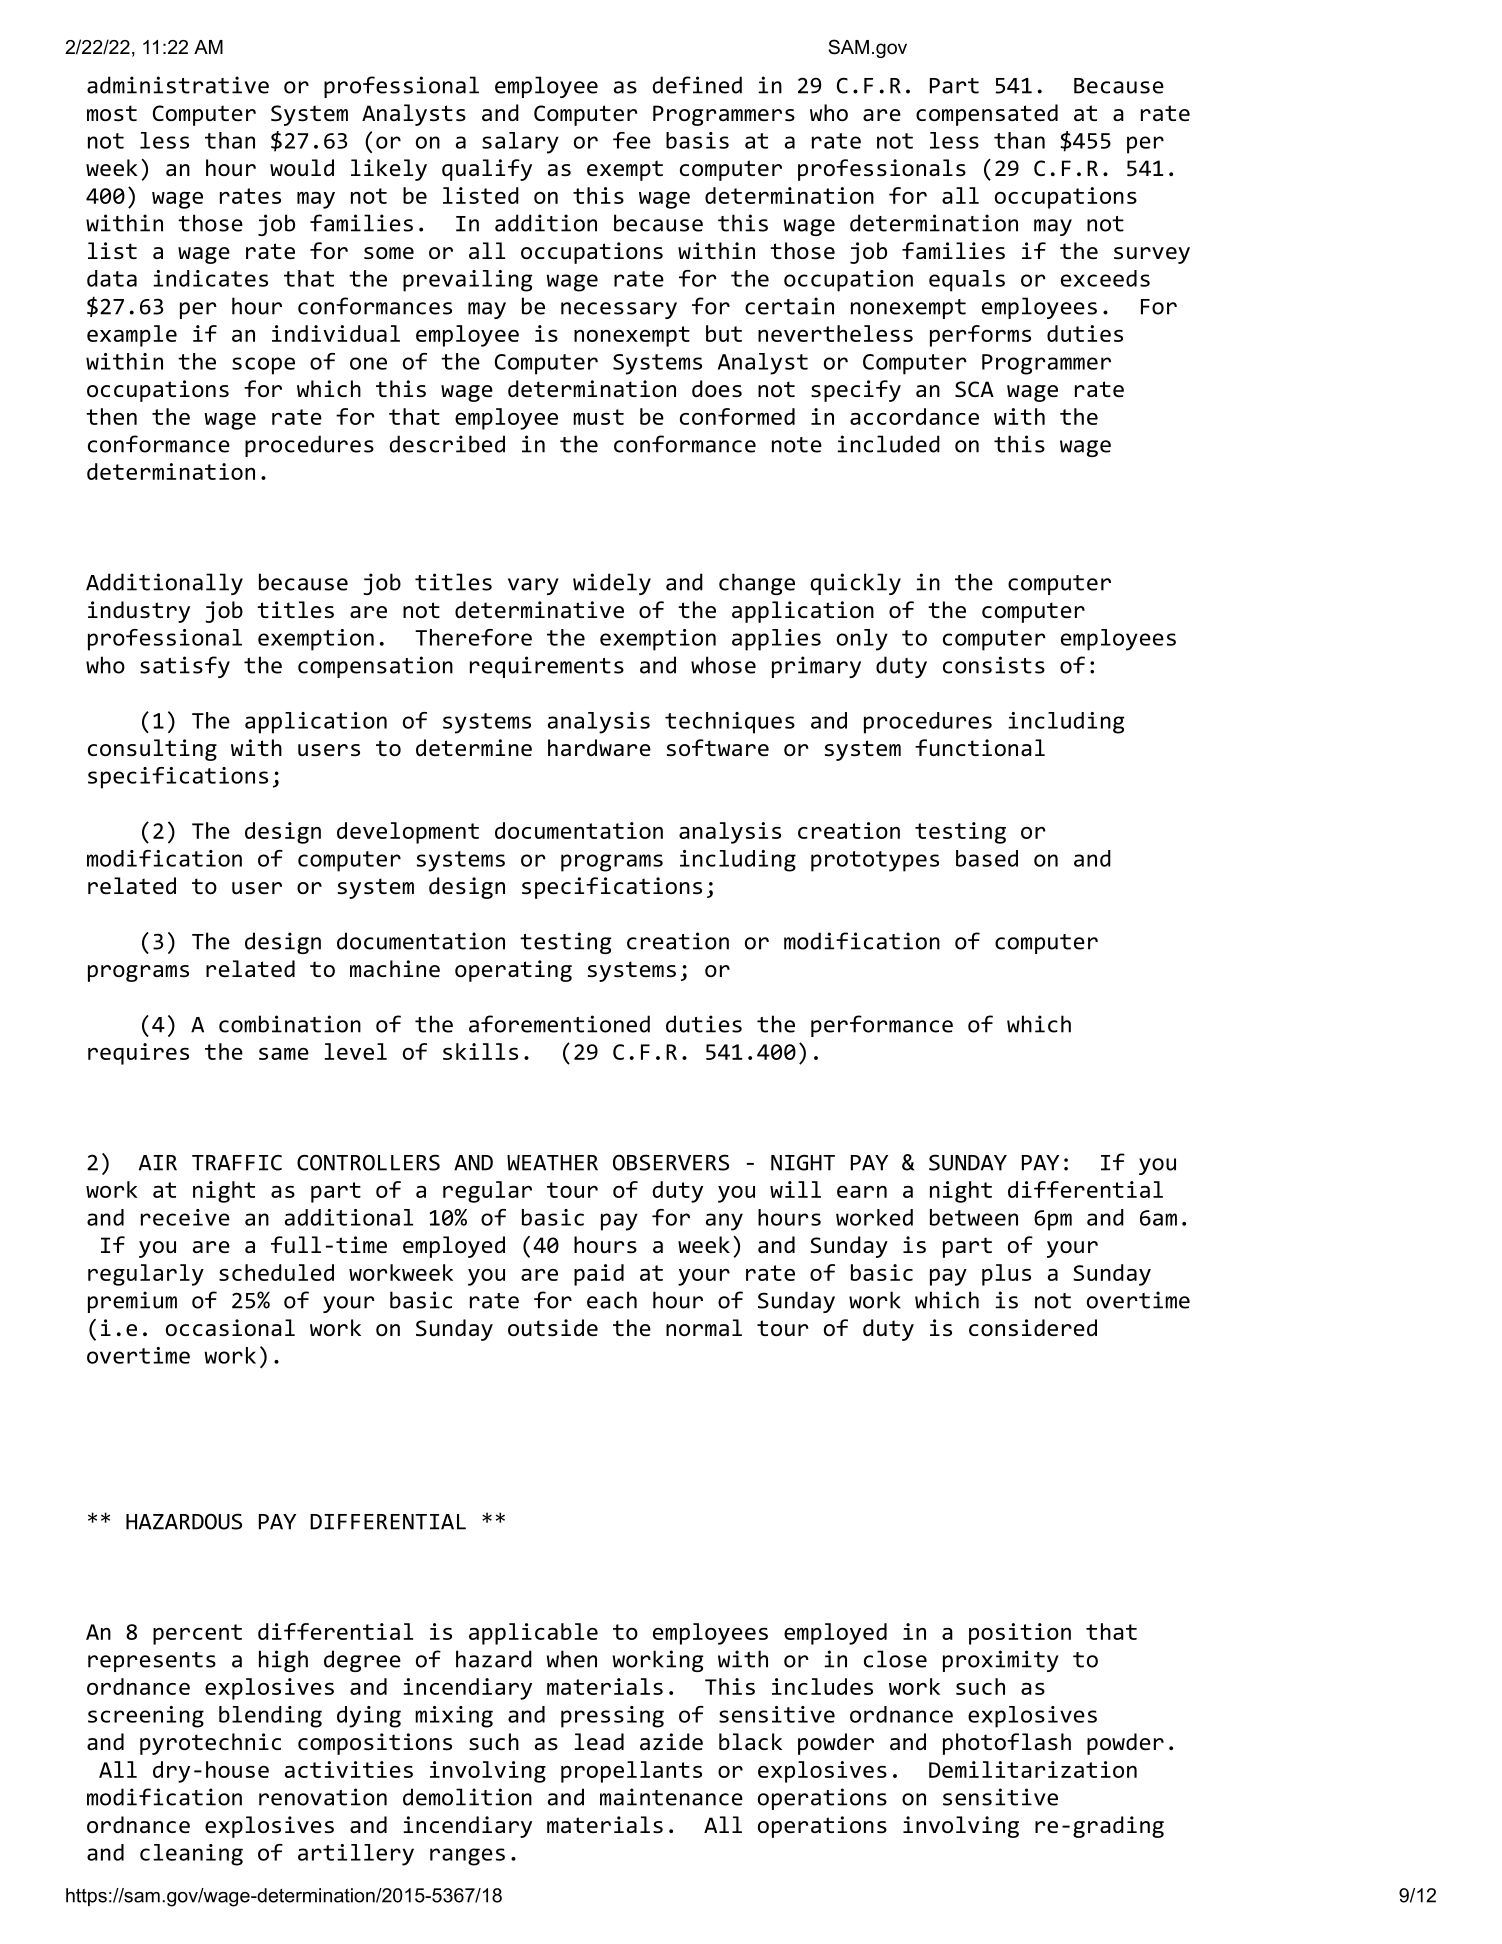  What do you see at coordinates (987, 858) in the screenshot?
I see `based` at bounding box center [987, 858].
